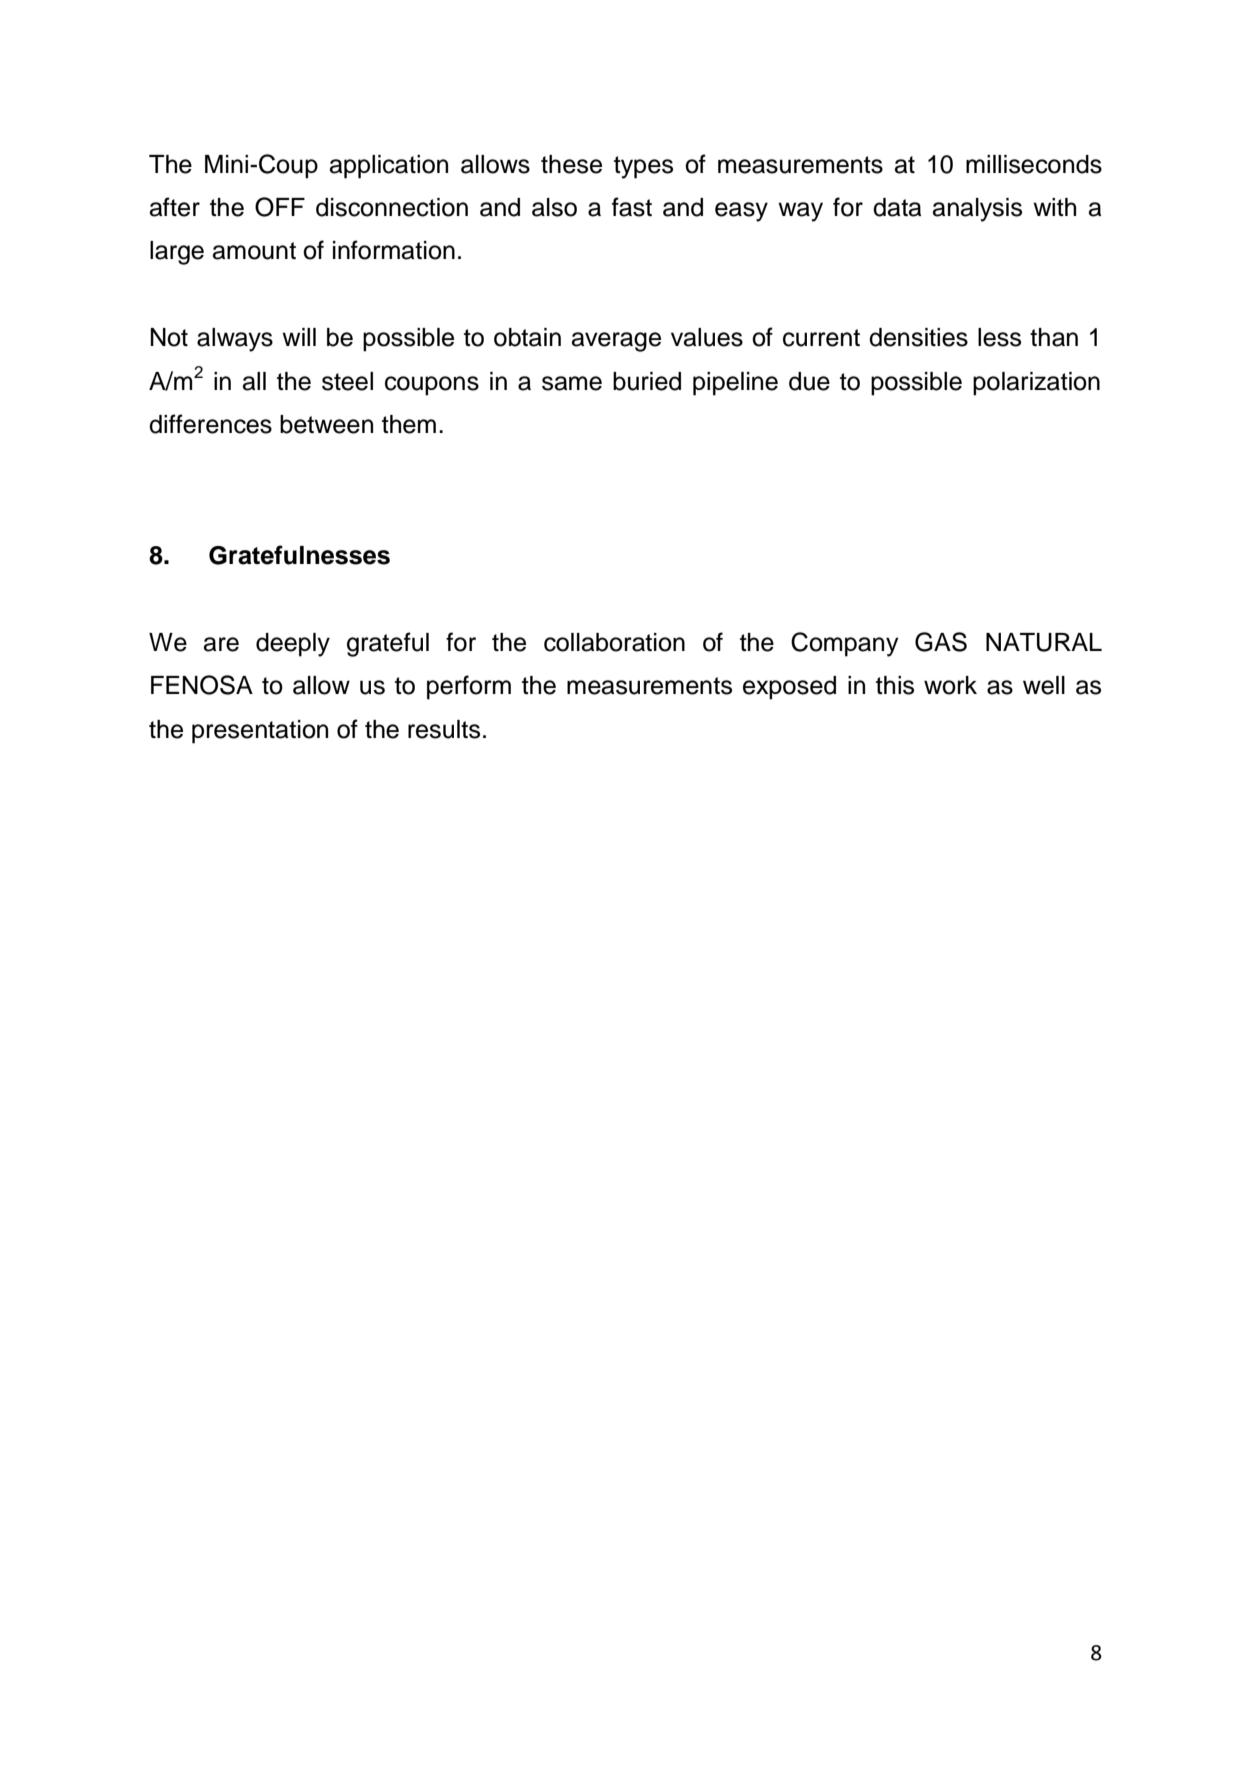 This screenshot has width=1251, height=1769. I want to click on densities, so click(918, 337).
